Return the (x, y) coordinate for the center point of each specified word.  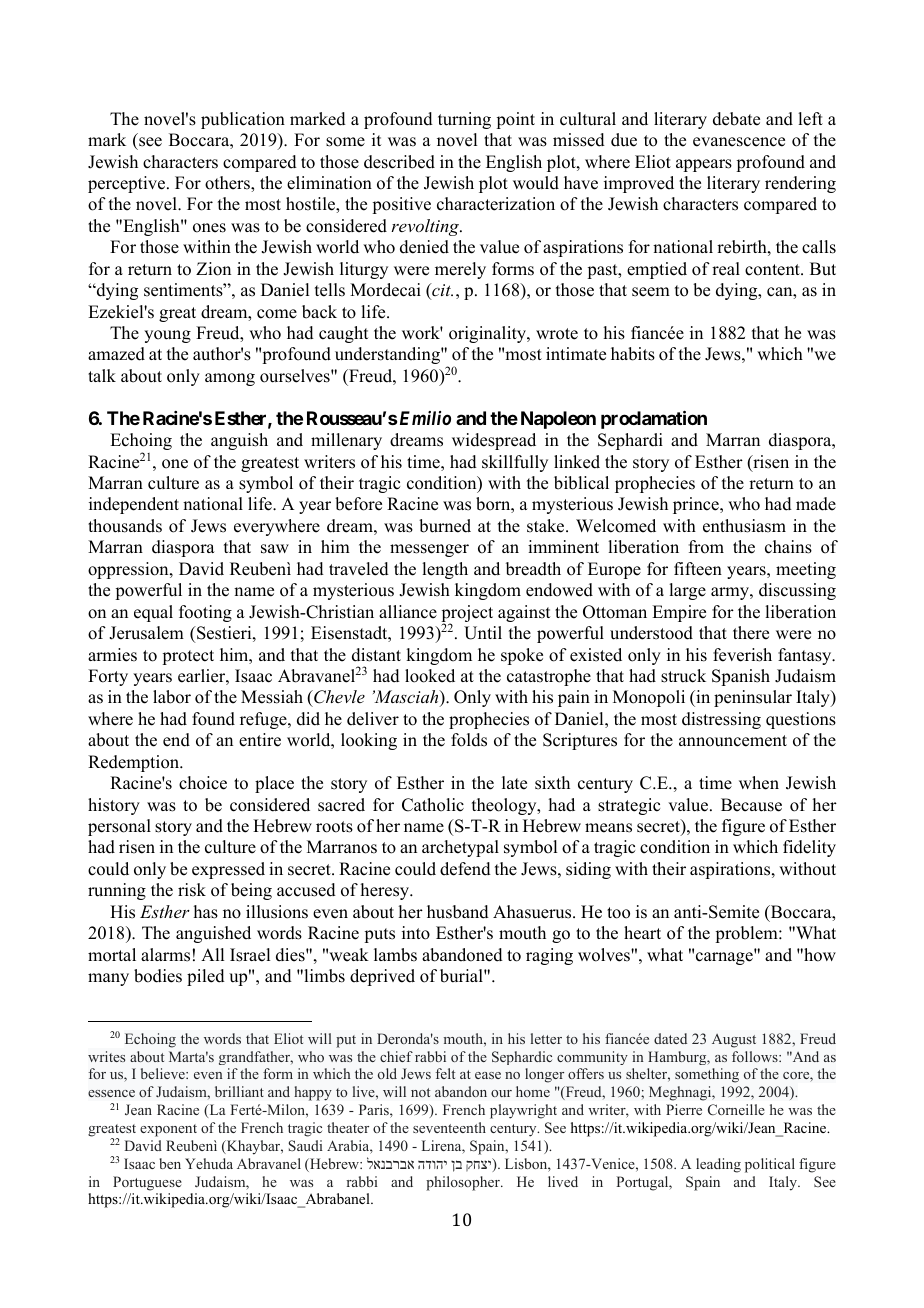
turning (464, 120)
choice (203, 783)
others (228, 183)
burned (445, 526)
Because (751, 805)
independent (134, 505)
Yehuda (209, 1163)
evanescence (739, 142)
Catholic (433, 805)
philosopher (464, 1183)
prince (697, 505)
